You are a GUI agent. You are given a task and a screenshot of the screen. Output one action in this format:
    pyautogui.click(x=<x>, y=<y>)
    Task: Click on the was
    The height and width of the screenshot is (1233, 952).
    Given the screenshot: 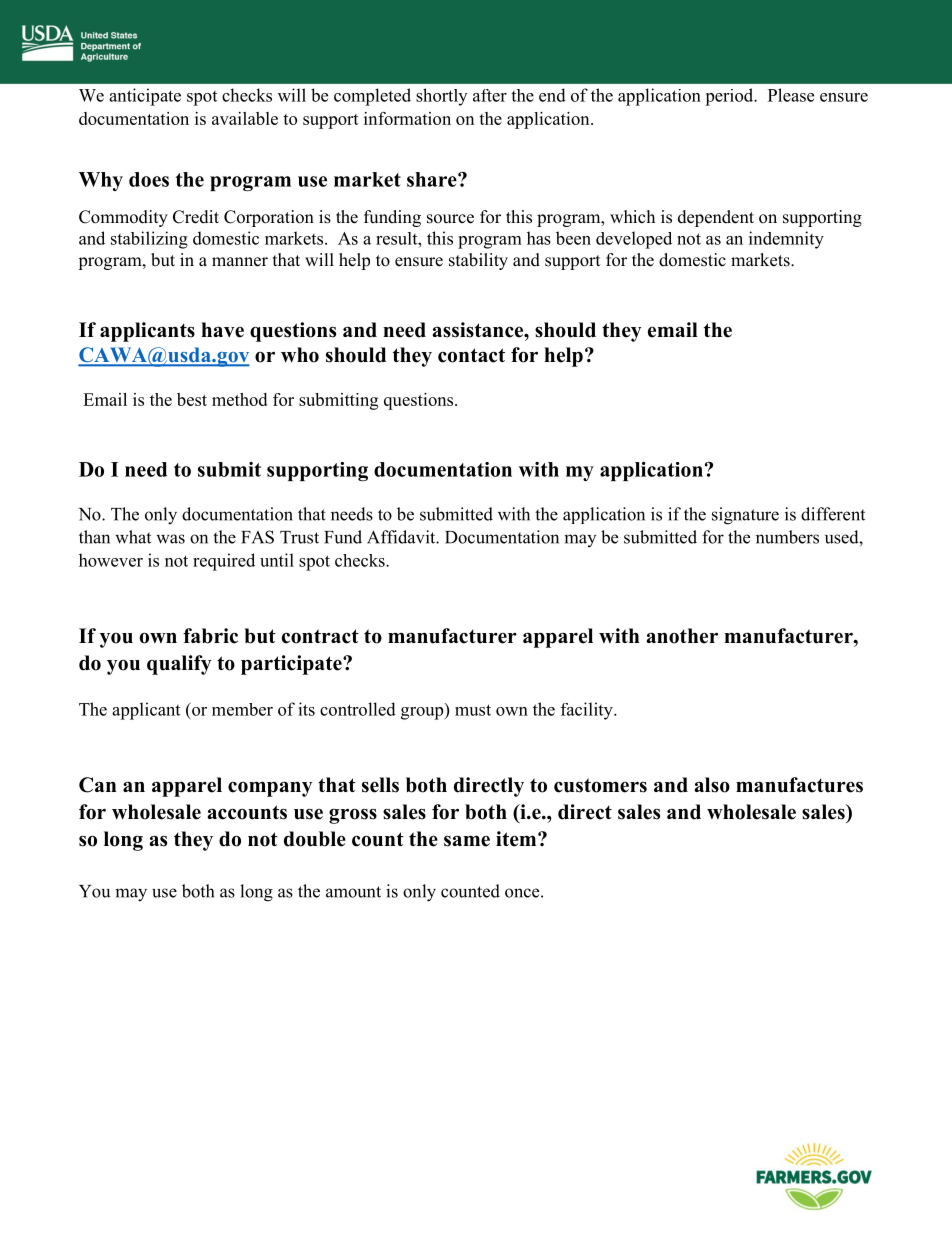 What is the action you would take?
    pyautogui.click(x=170, y=539)
